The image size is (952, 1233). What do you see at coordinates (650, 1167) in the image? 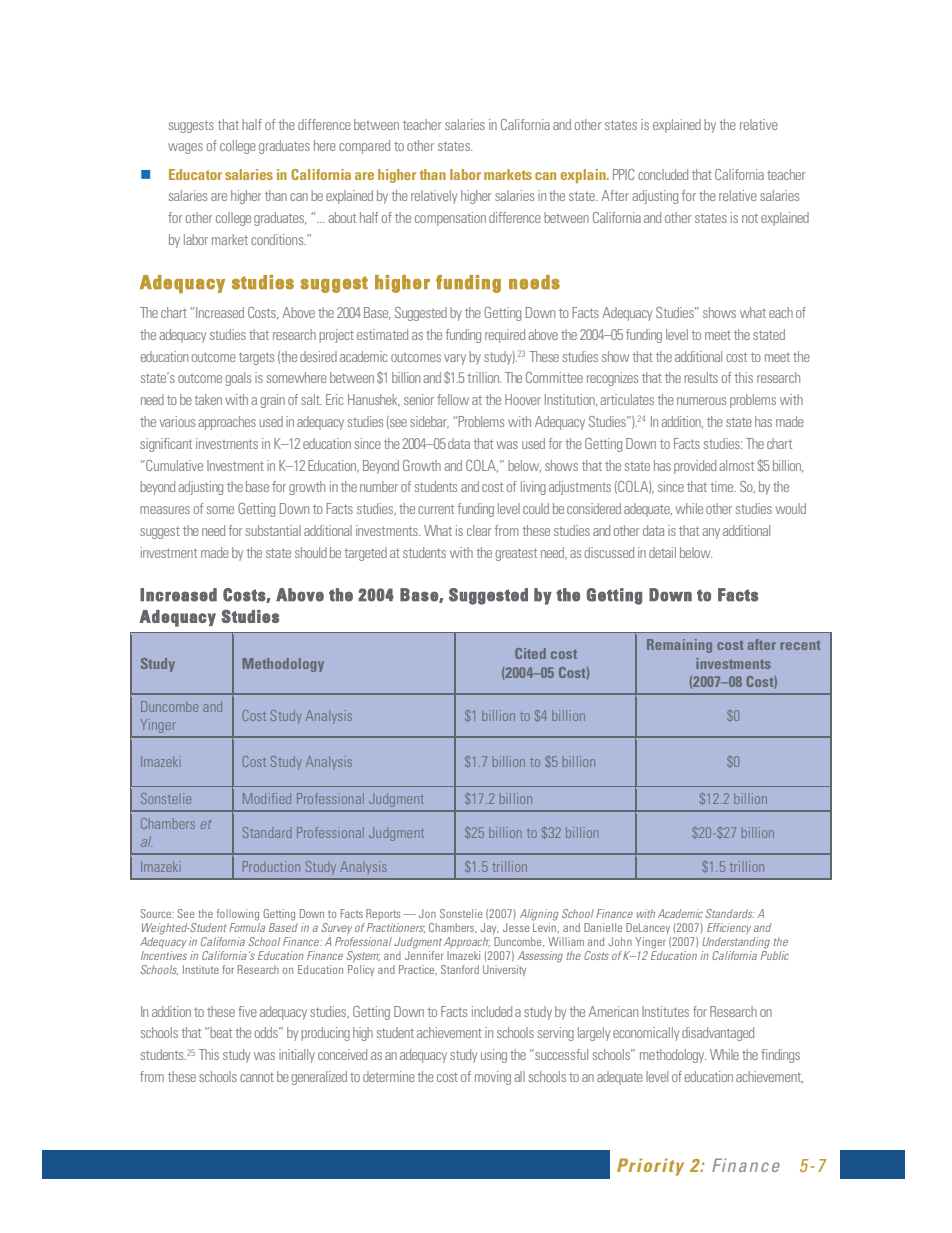
I see `Priority` at bounding box center [650, 1167].
